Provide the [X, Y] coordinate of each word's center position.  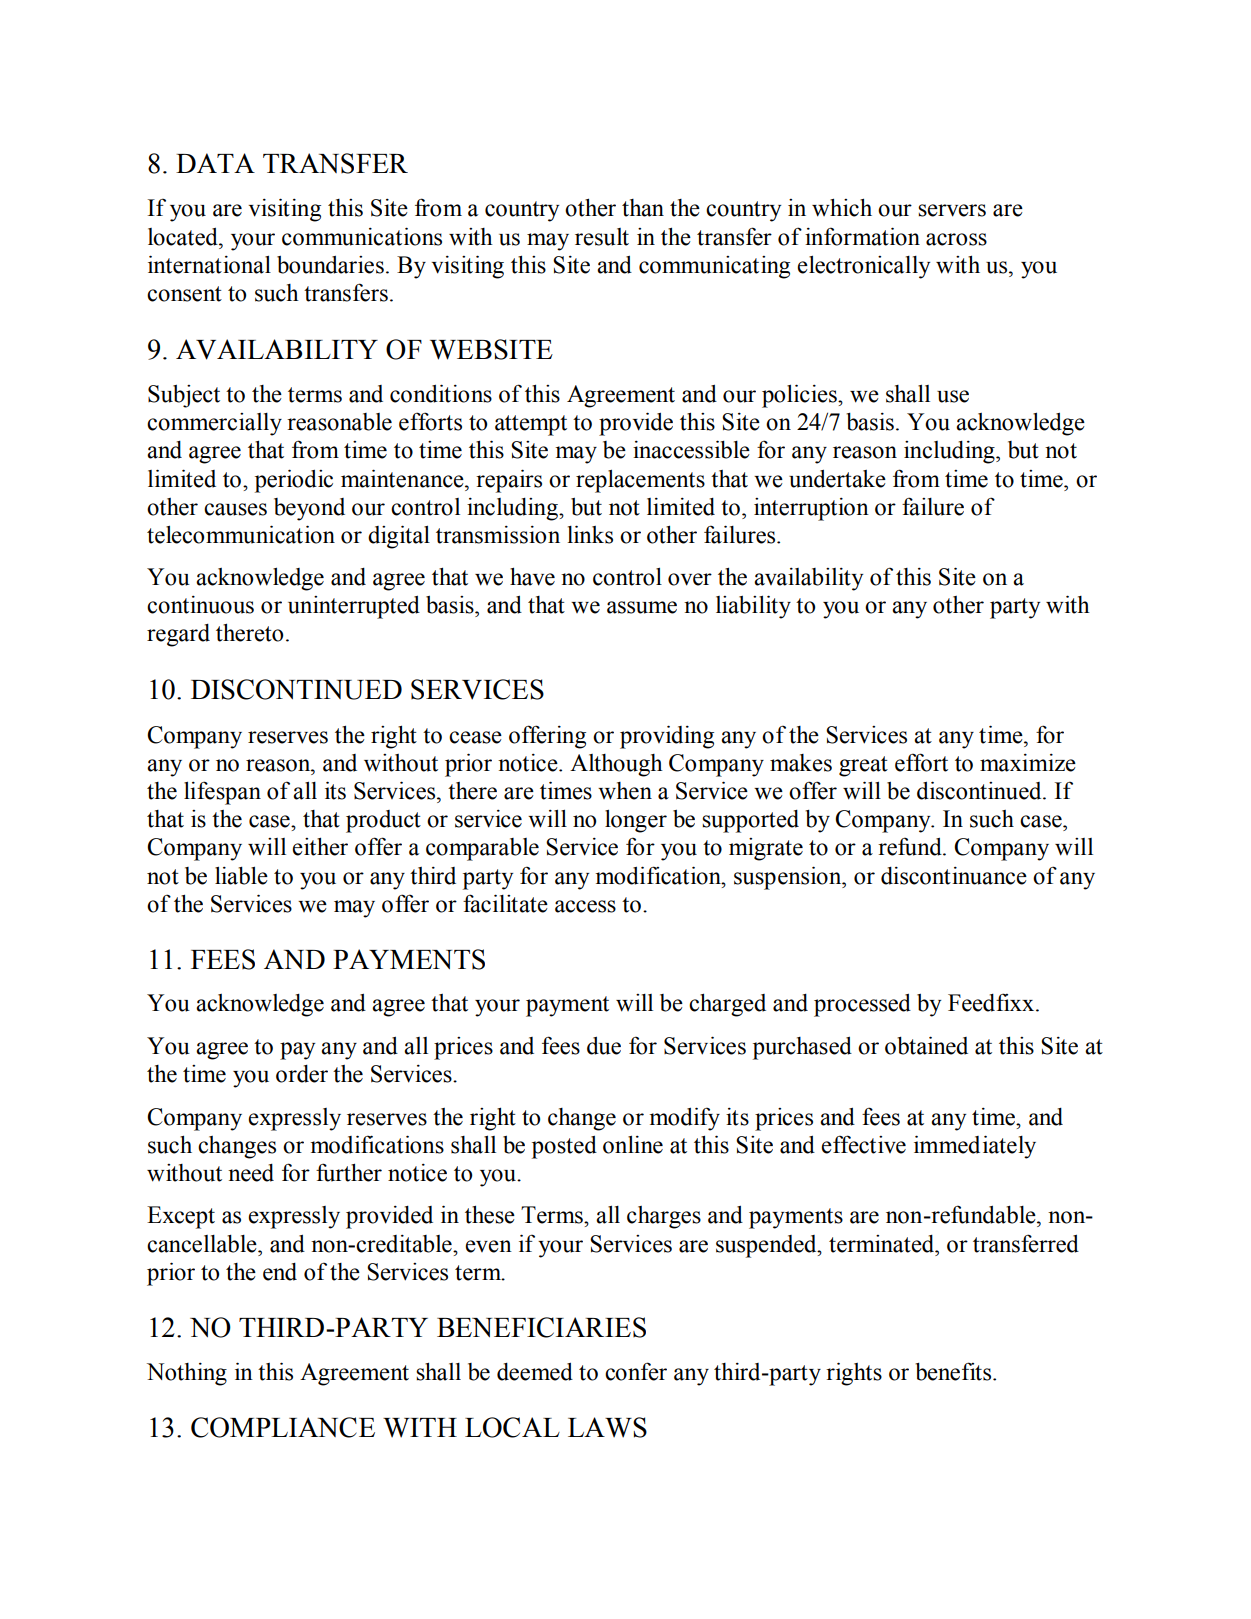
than [643, 208]
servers [952, 210]
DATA [215, 163]
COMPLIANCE [283, 1427]
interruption [811, 509]
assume [642, 607]
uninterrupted [354, 607]
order [302, 1074]
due [604, 1046]
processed [862, 1005]
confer [636, 1371]
